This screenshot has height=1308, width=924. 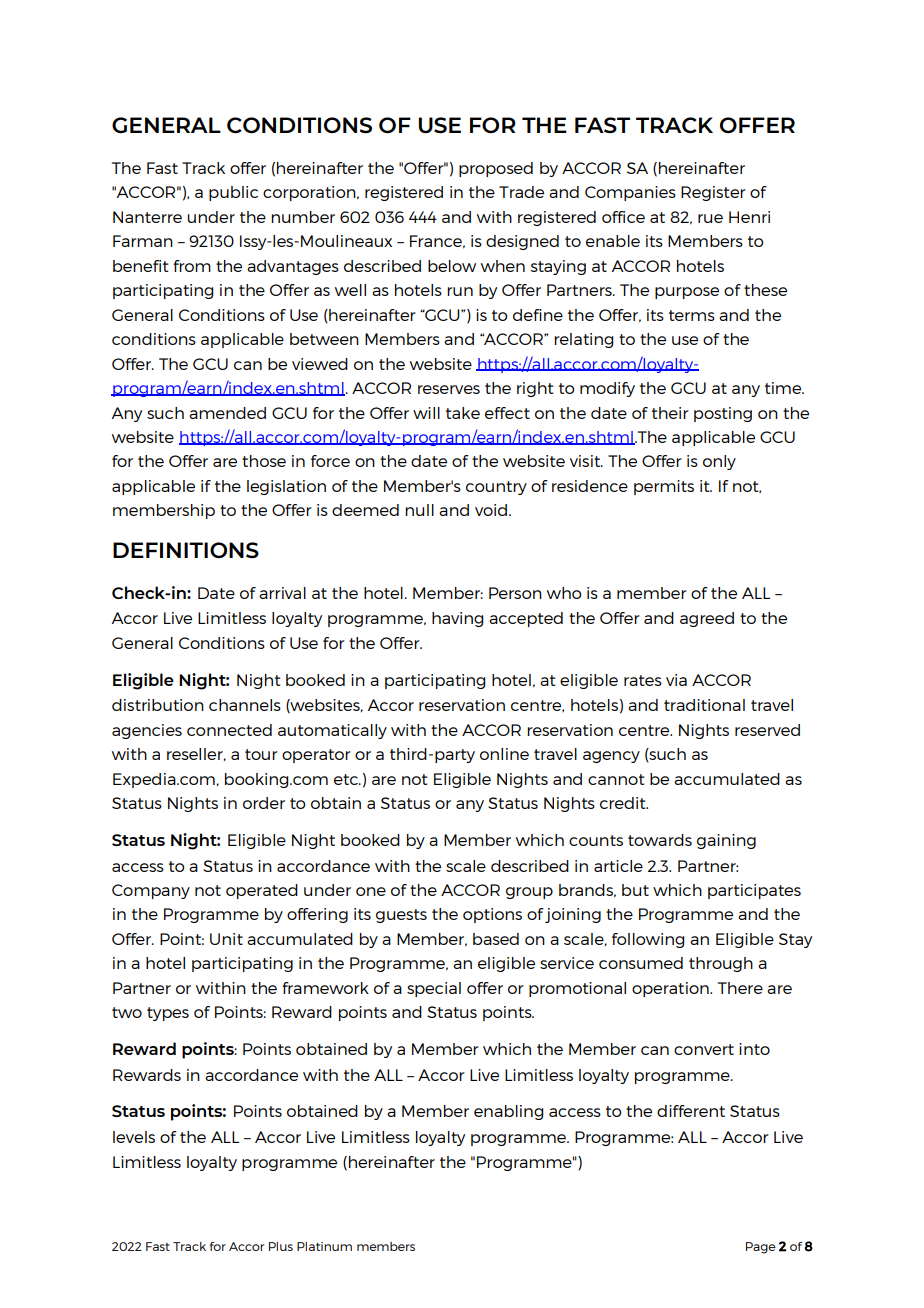 What do you see at coordinates (726, 841) in the screenshot?
I see `gaining` at bounding box center [726, 841].
